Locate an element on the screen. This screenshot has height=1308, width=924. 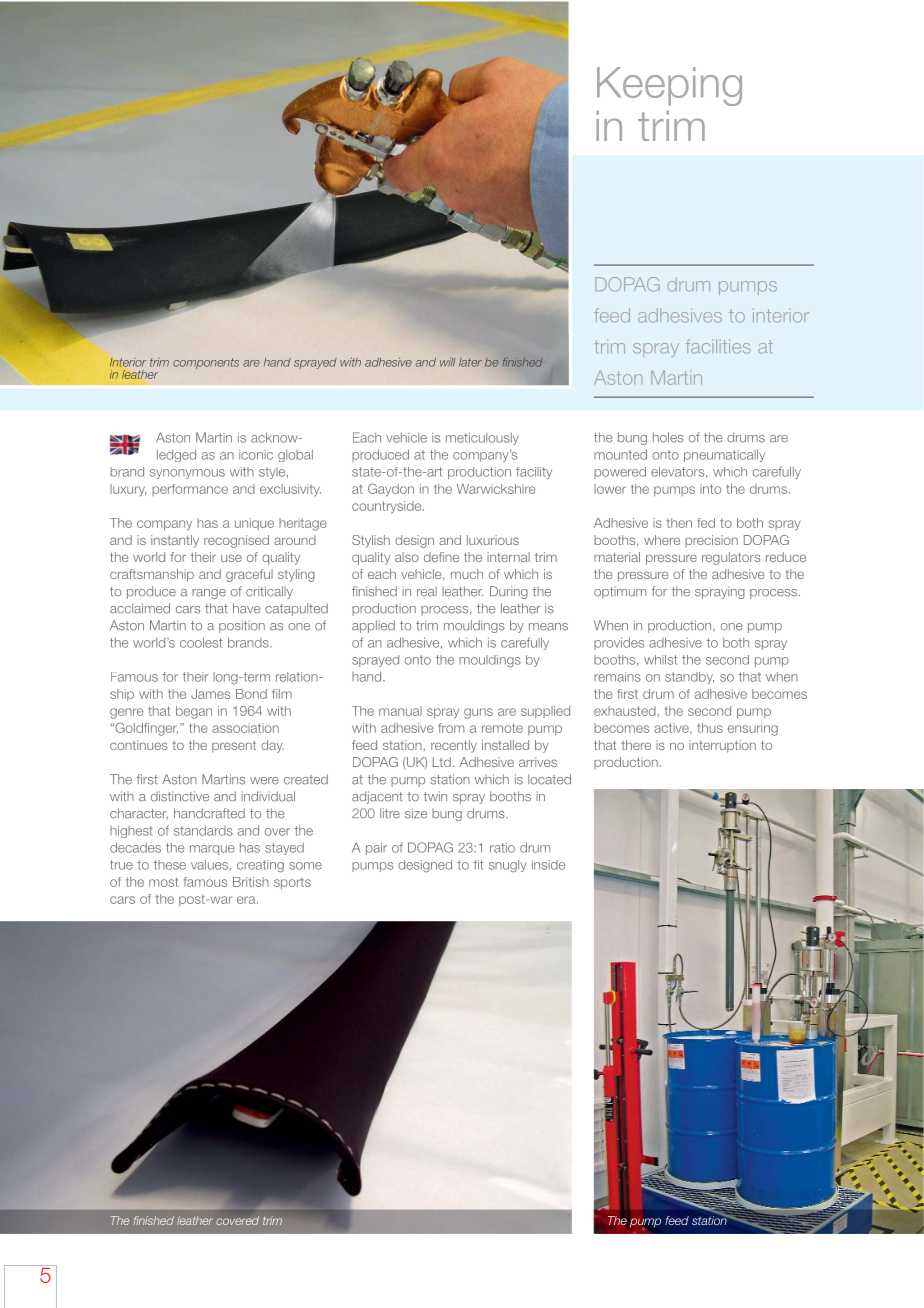
into is located at coordinates (710, 489).
